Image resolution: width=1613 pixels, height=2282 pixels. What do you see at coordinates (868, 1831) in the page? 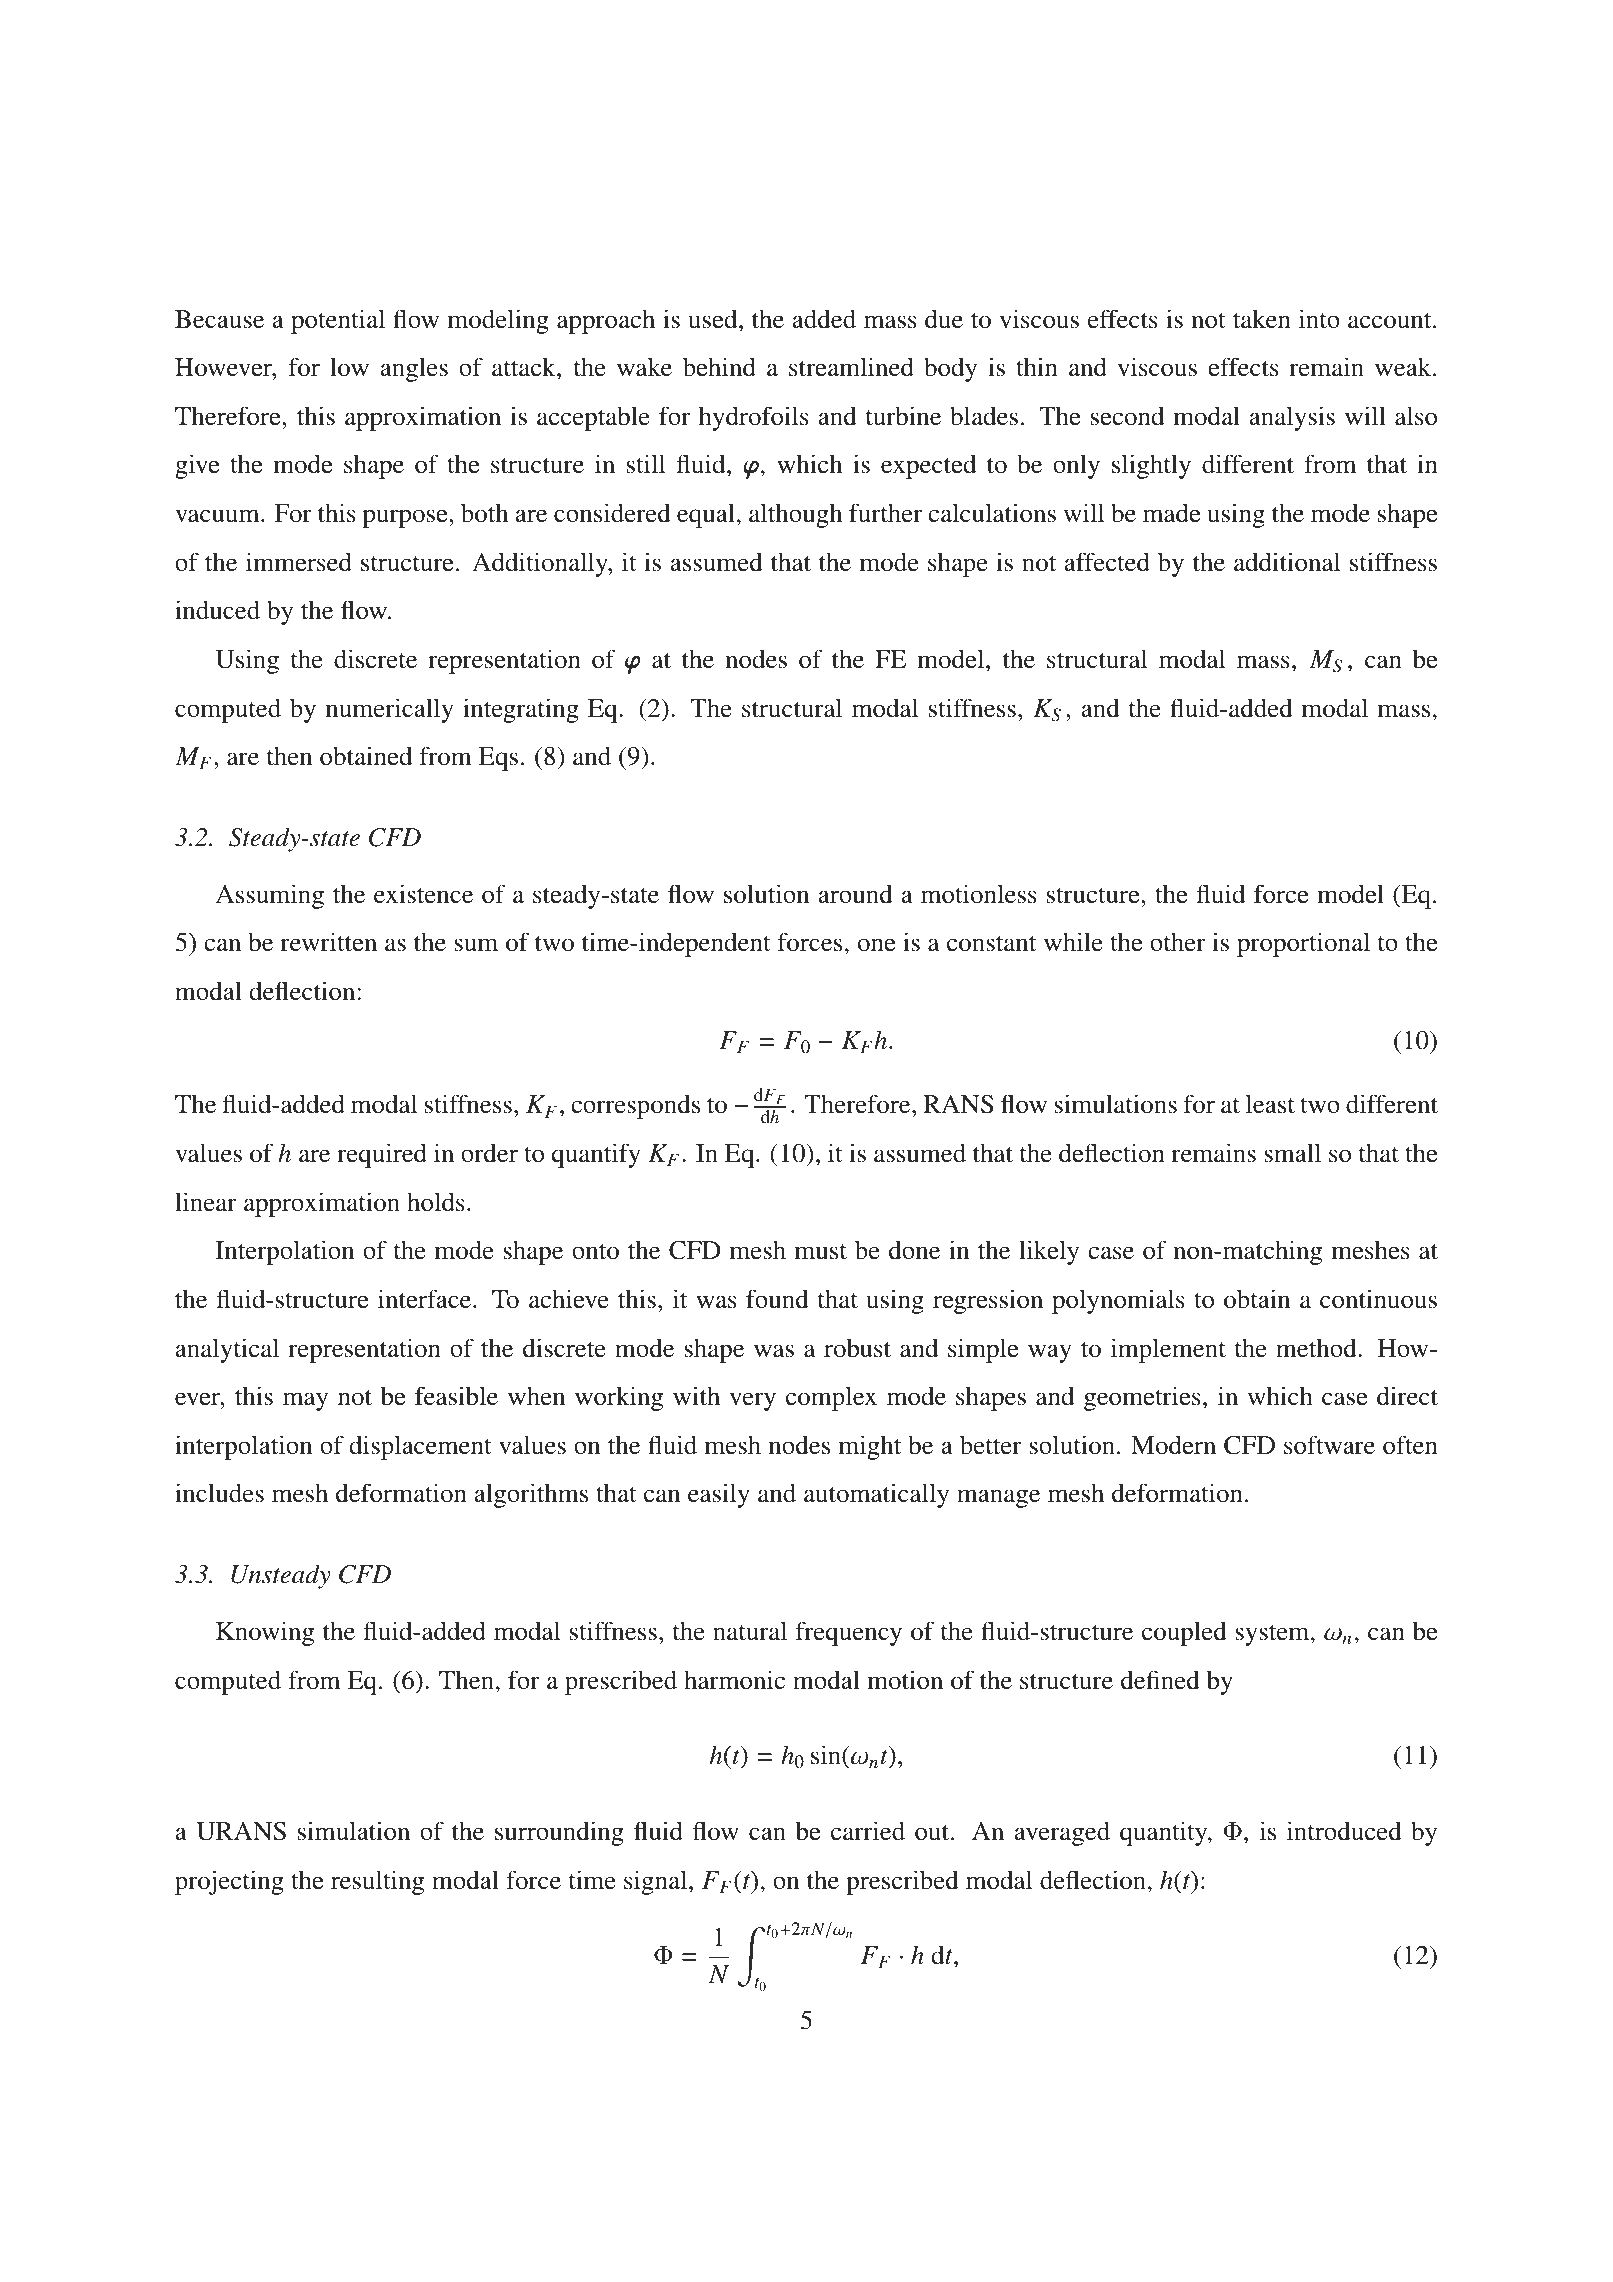
I see `carried` at bounding box center [868, 1831].
